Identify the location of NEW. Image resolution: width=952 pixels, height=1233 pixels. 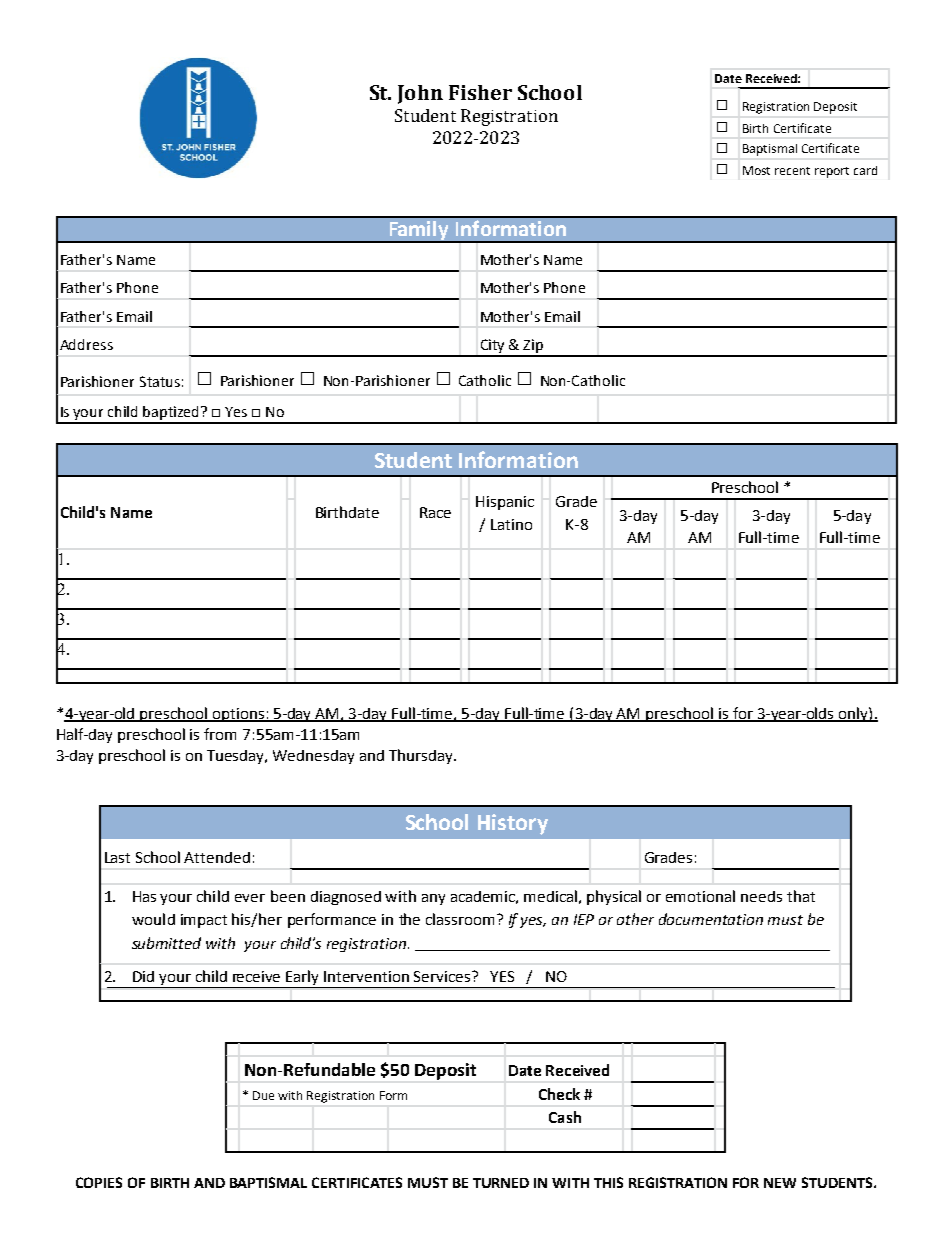
(780, 1183).
